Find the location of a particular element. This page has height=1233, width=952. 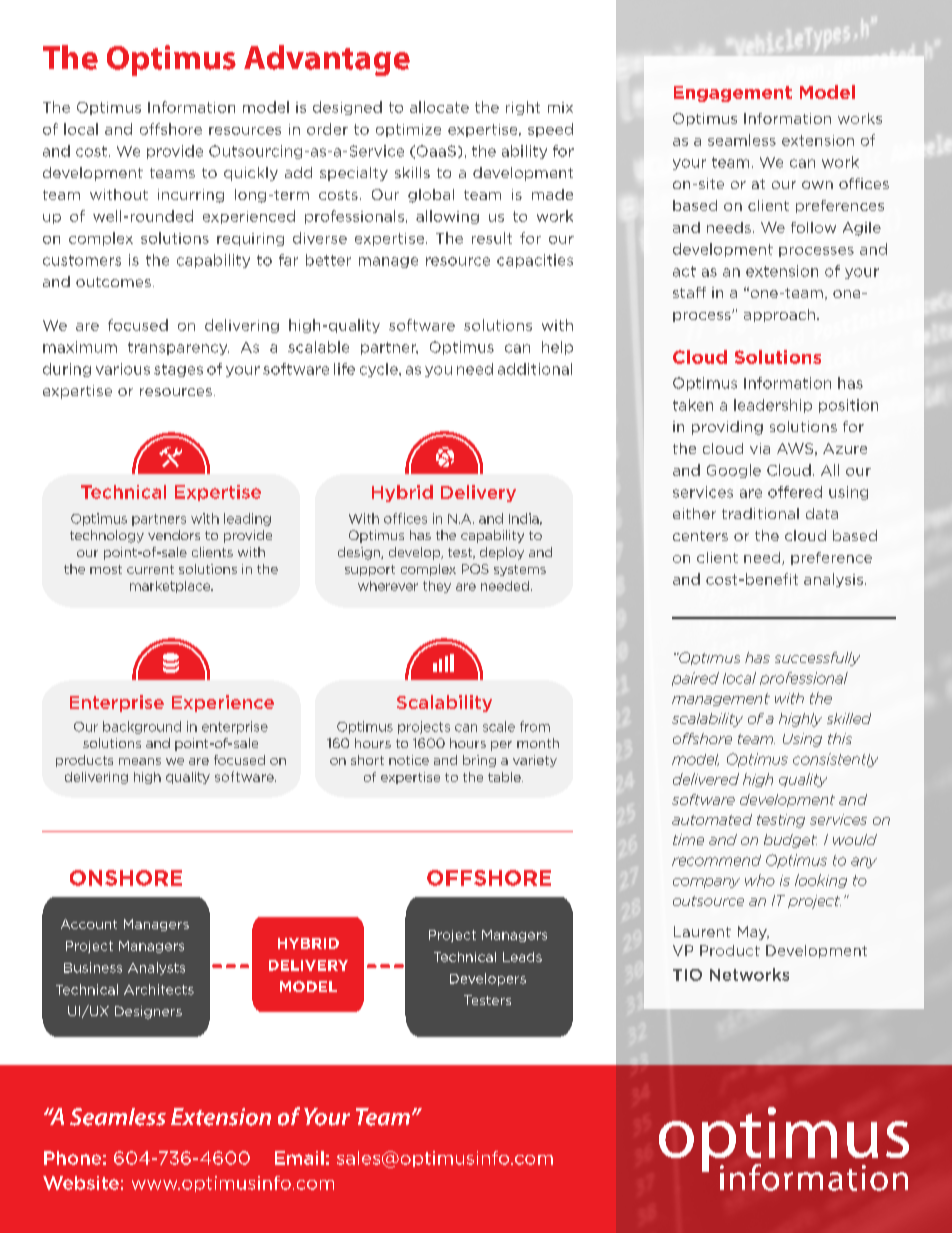

Email is located at coordinates (299, 1158).
